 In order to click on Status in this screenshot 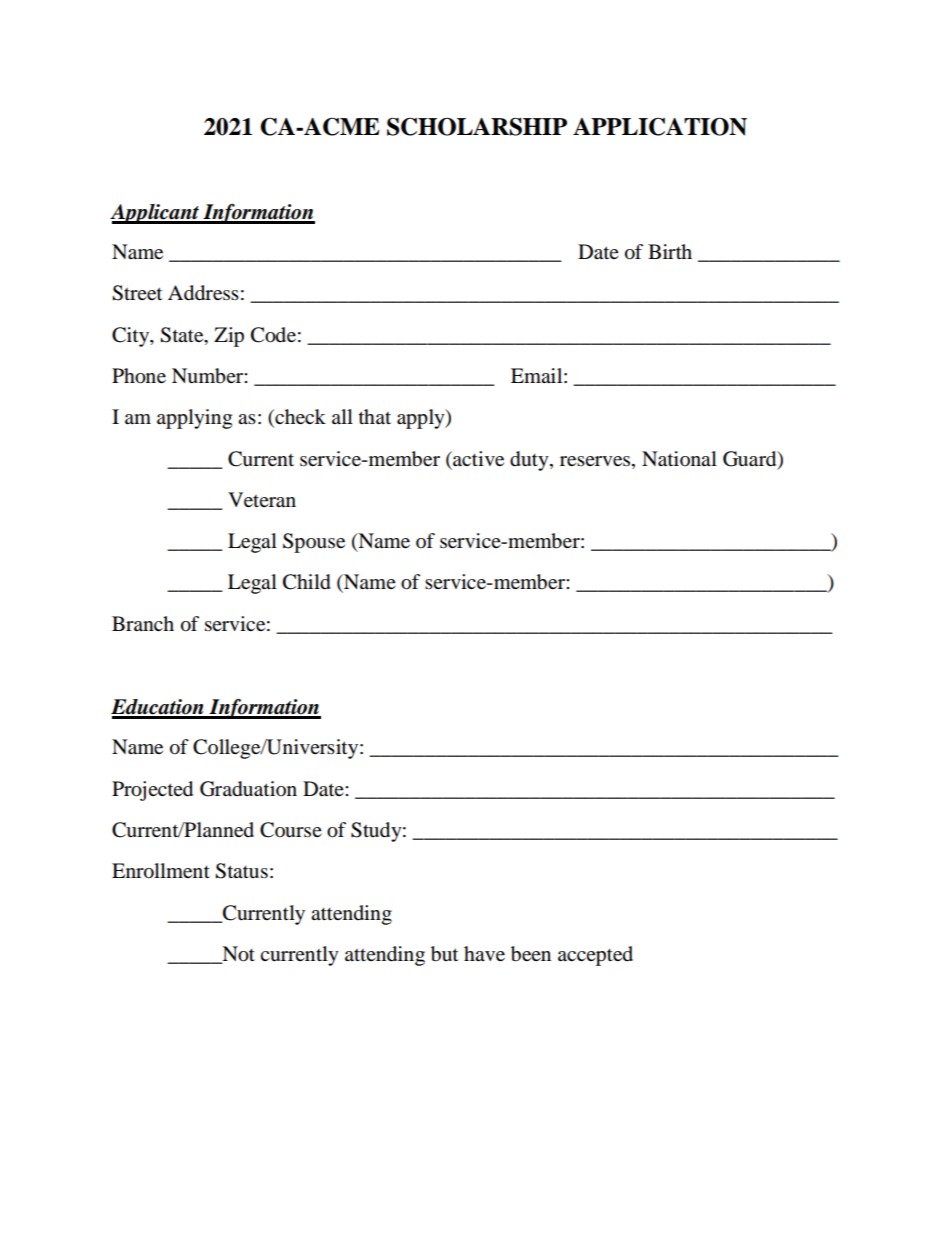, I will do `click(241, 871)`.
